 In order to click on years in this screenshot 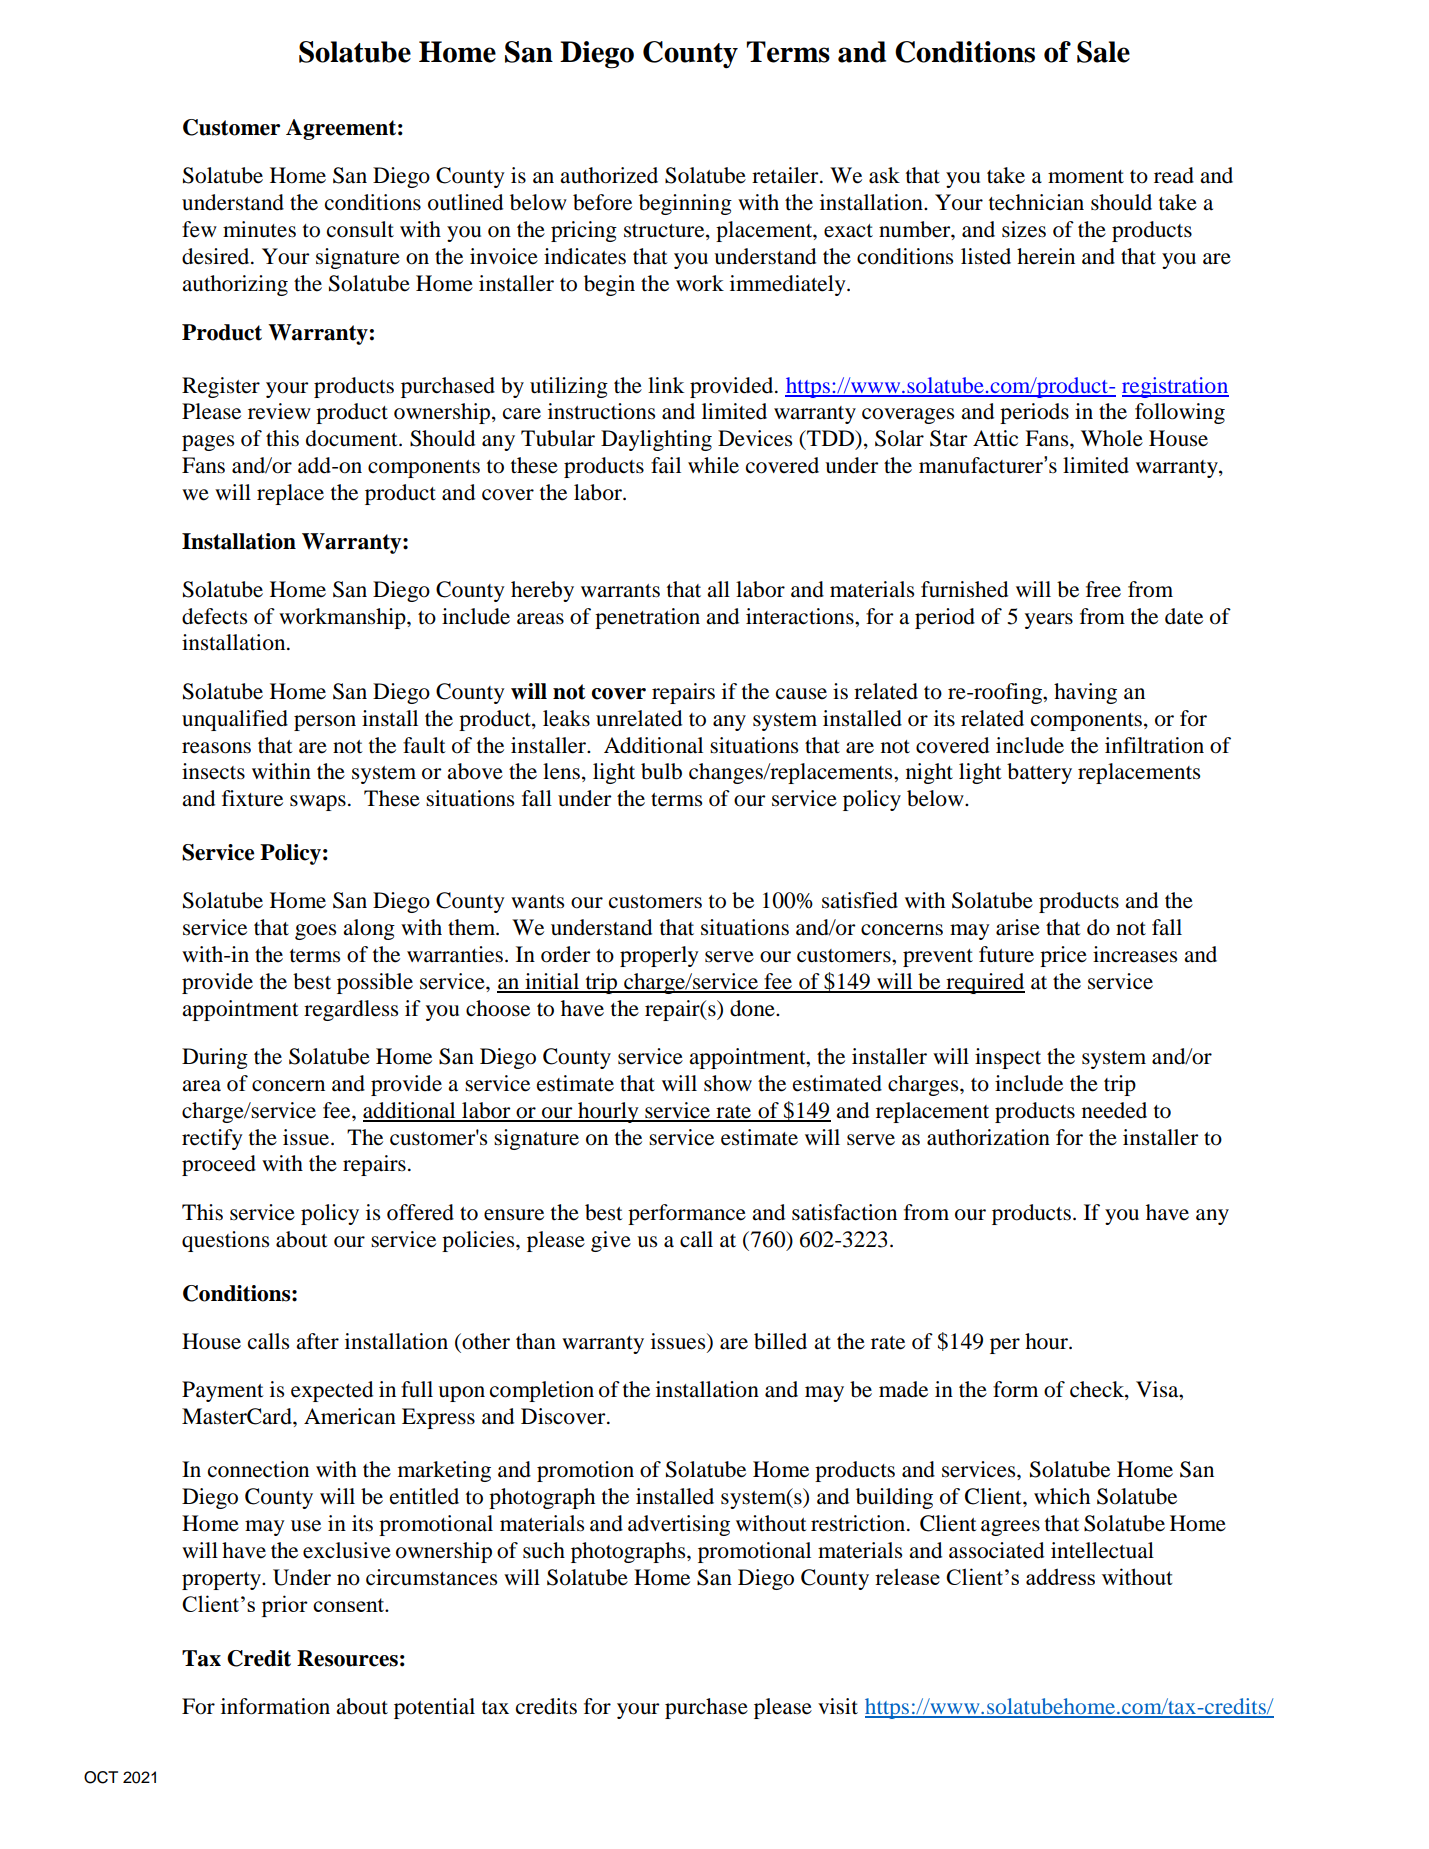, I will do `click(1049, 621)`.
